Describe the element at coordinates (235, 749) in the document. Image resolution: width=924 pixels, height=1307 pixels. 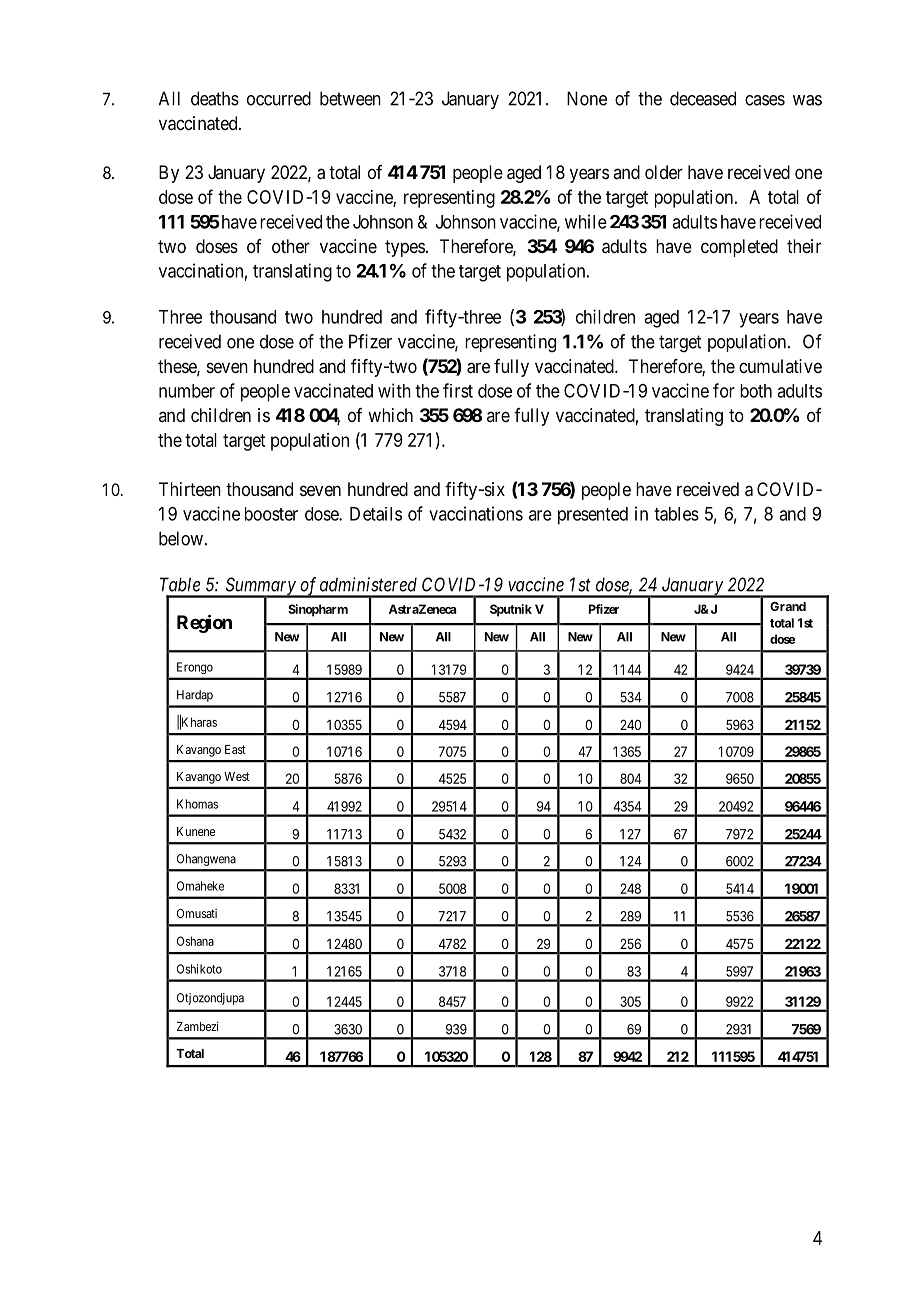
I see `East` at that location.
